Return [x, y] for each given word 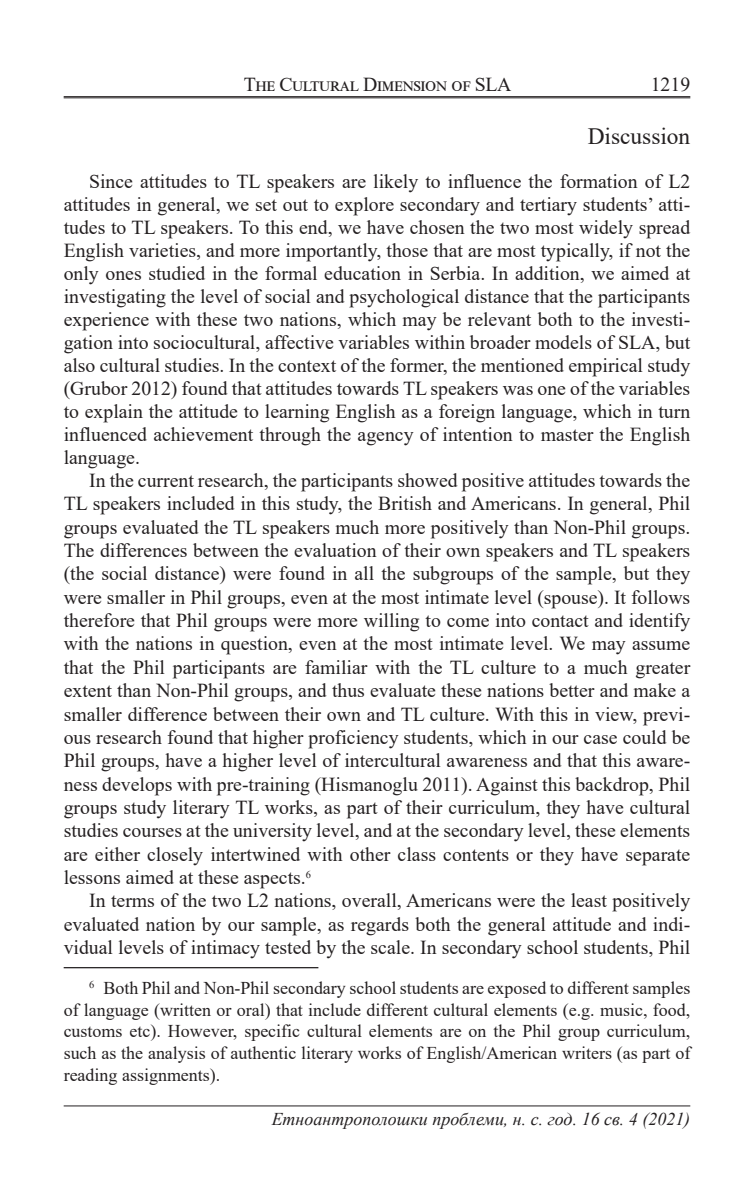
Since [111, 181]
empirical [605, 367]
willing [391, 622]
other [370, 854]
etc [141, 1030]
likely [396, 183]
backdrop [613, 786]
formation [599, 181]
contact [560, 621]
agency [386, 439]
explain [114, 413]
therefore [99, 620]
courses [152, 832]
